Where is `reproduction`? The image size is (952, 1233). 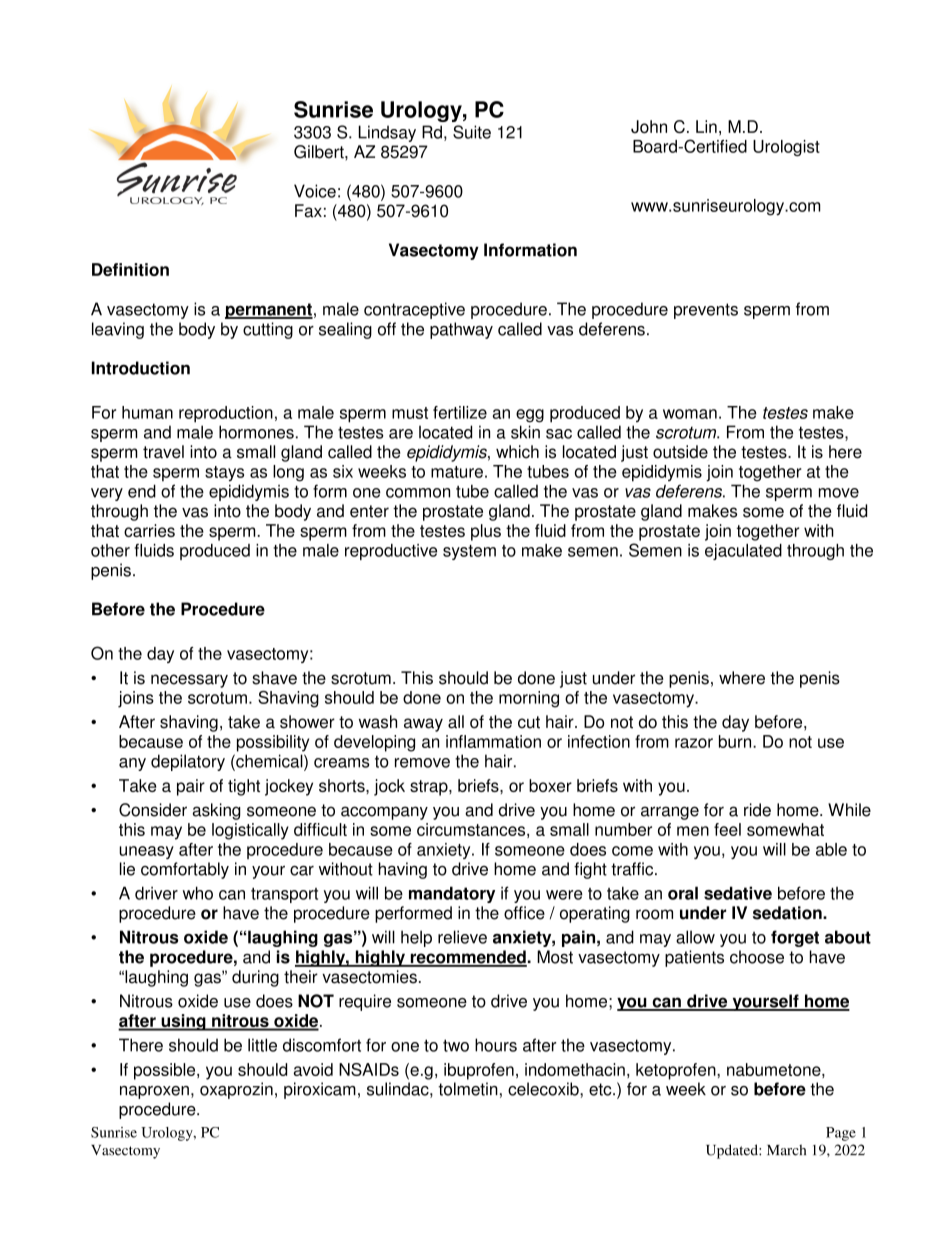 reproduction is located at coordinates (226, 414).
